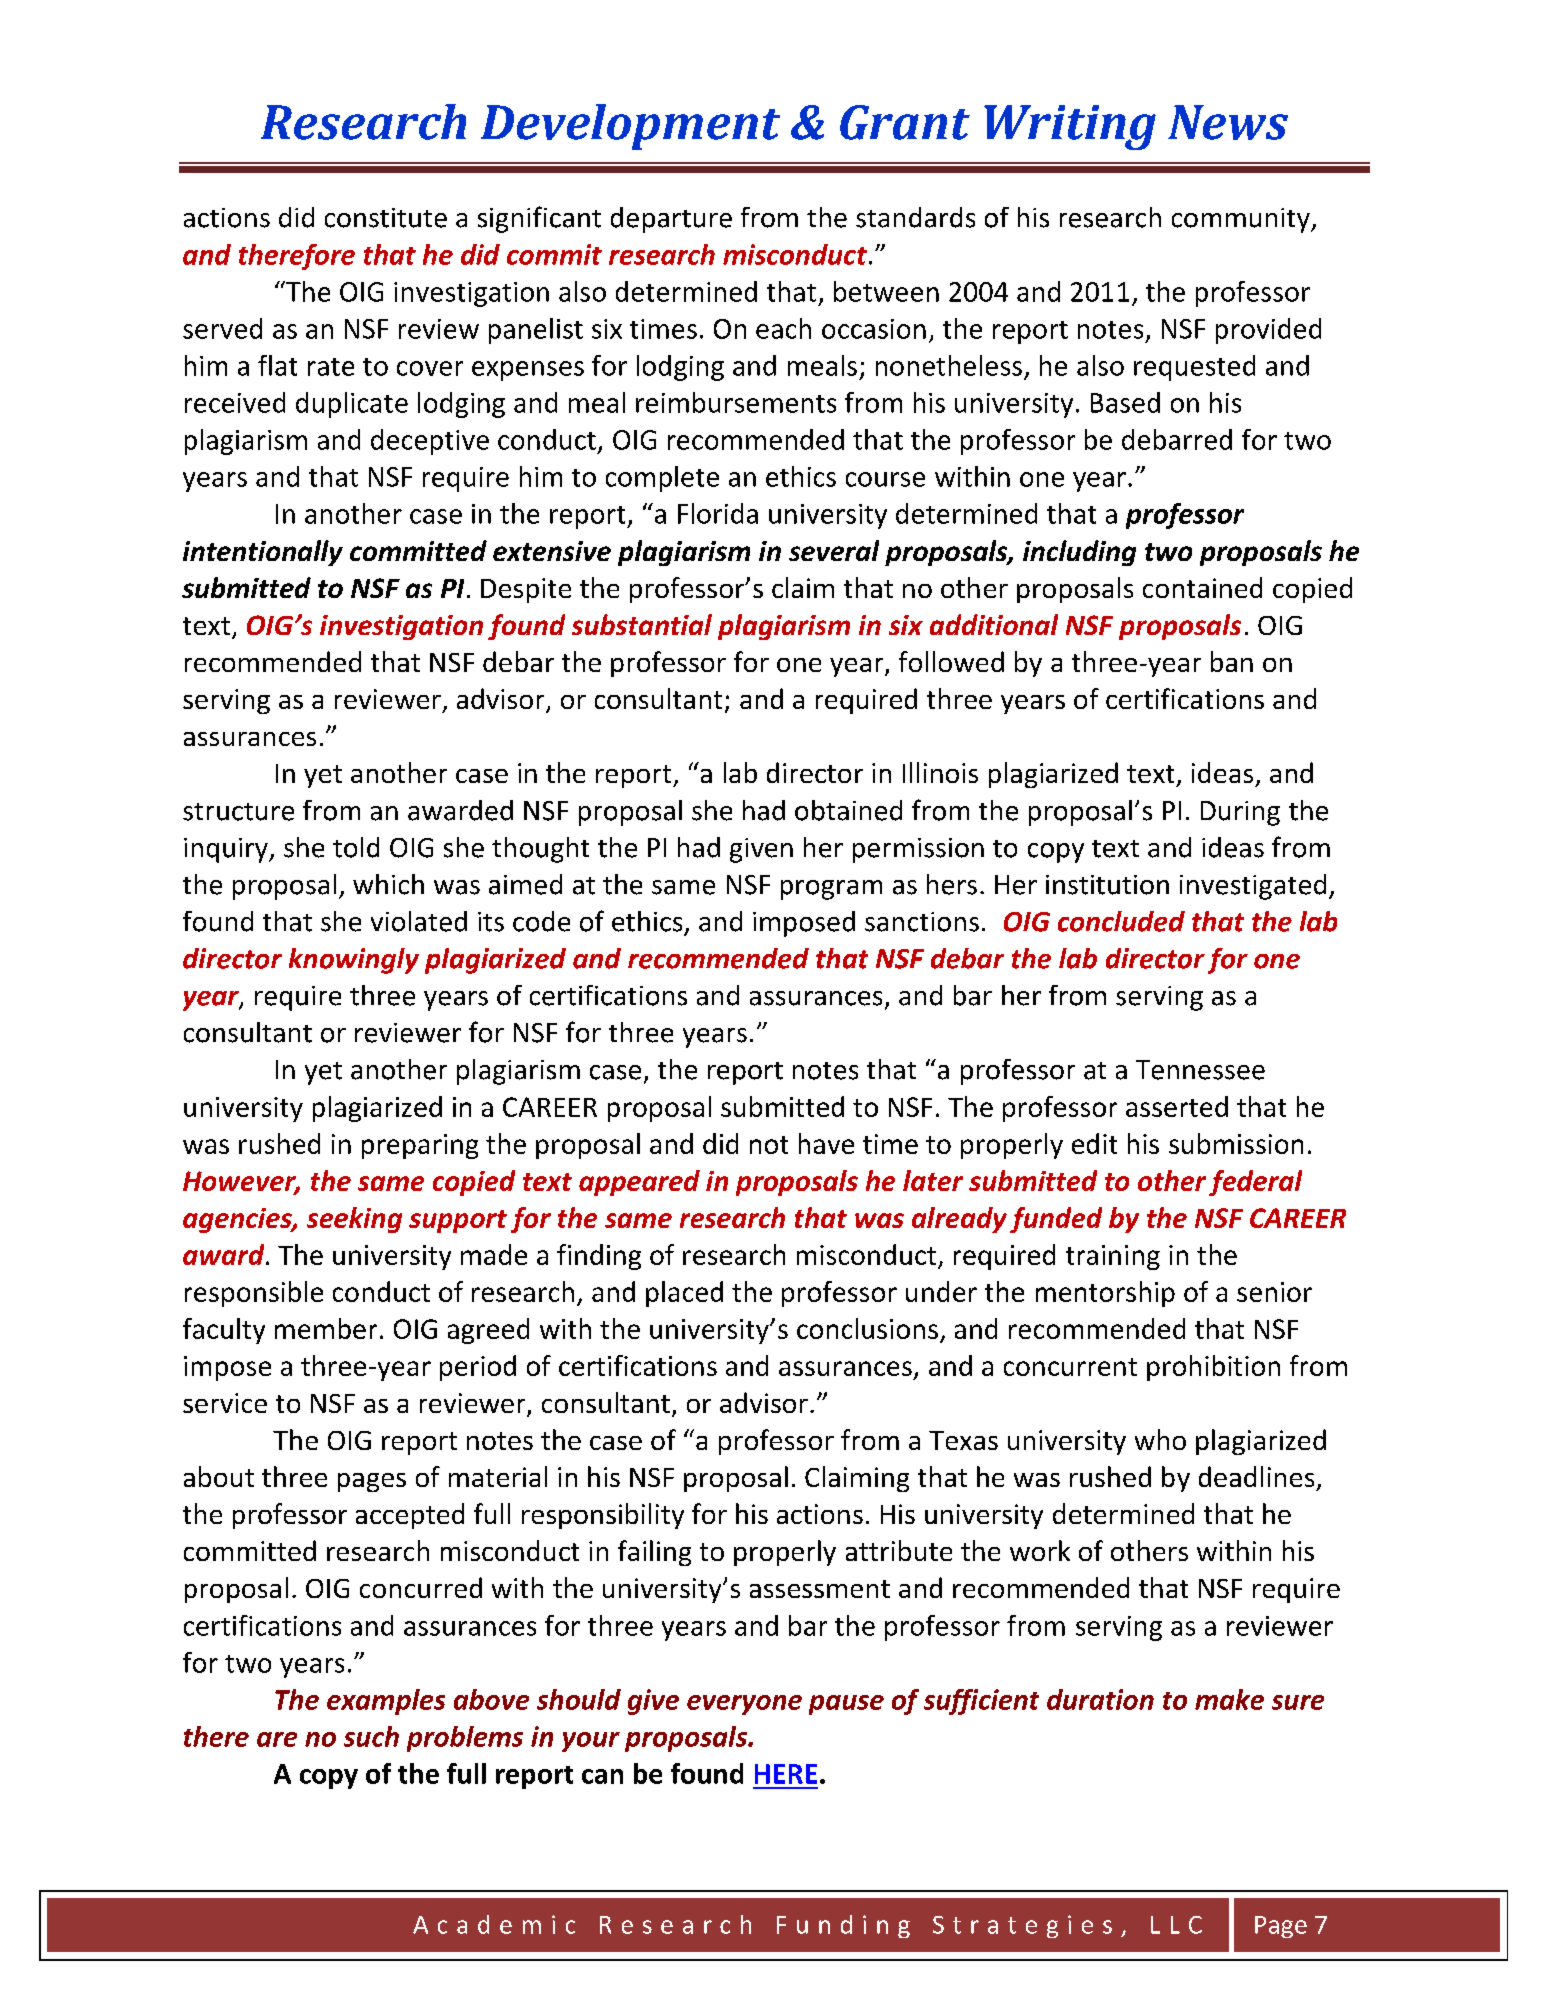 The image size is (1548, 2003). What do you see at coordinates (744, 1705) in the page?
I see `everyone` at bounding box center [744, 1705].
